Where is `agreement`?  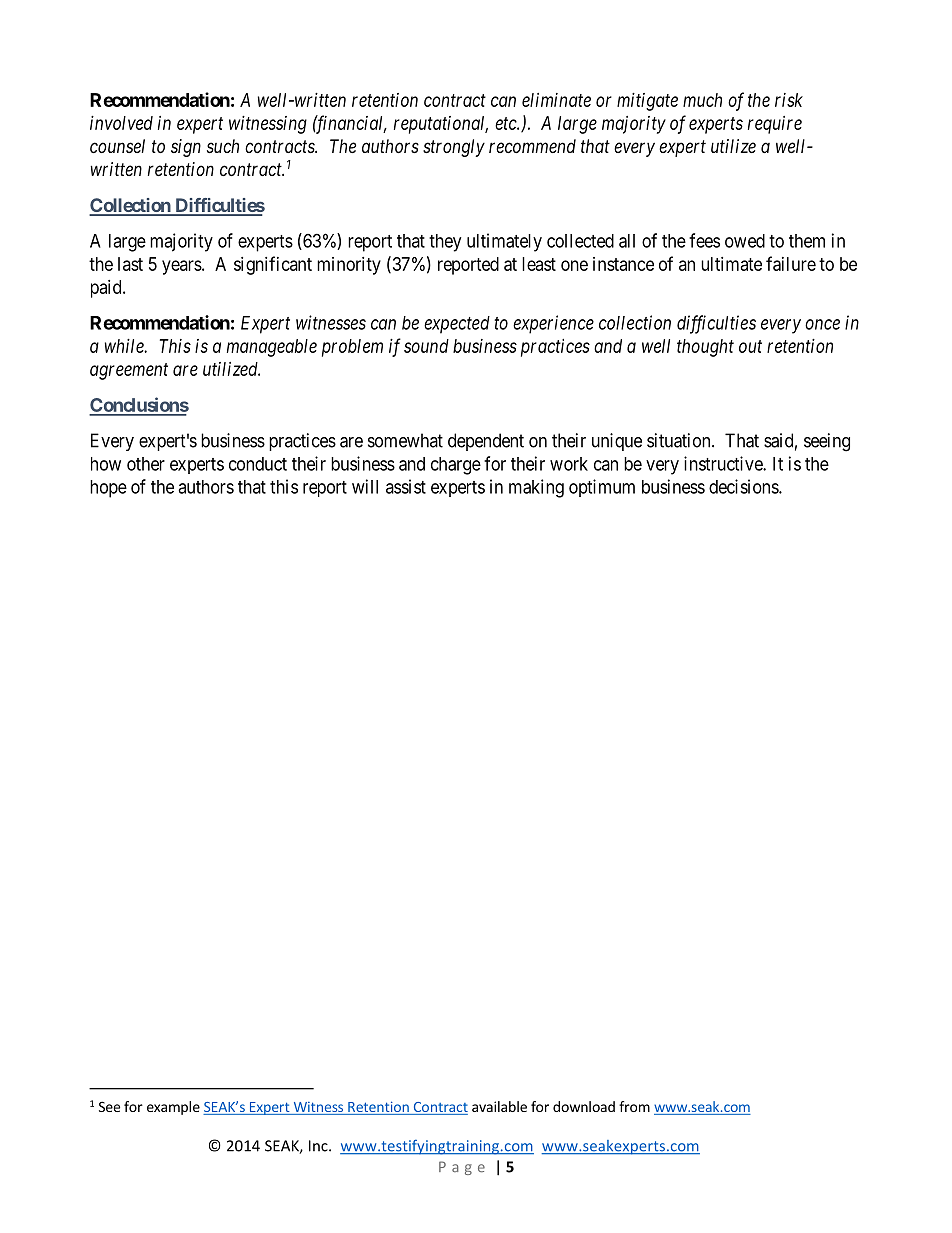 agreement is located at coordinates (129, 371).
